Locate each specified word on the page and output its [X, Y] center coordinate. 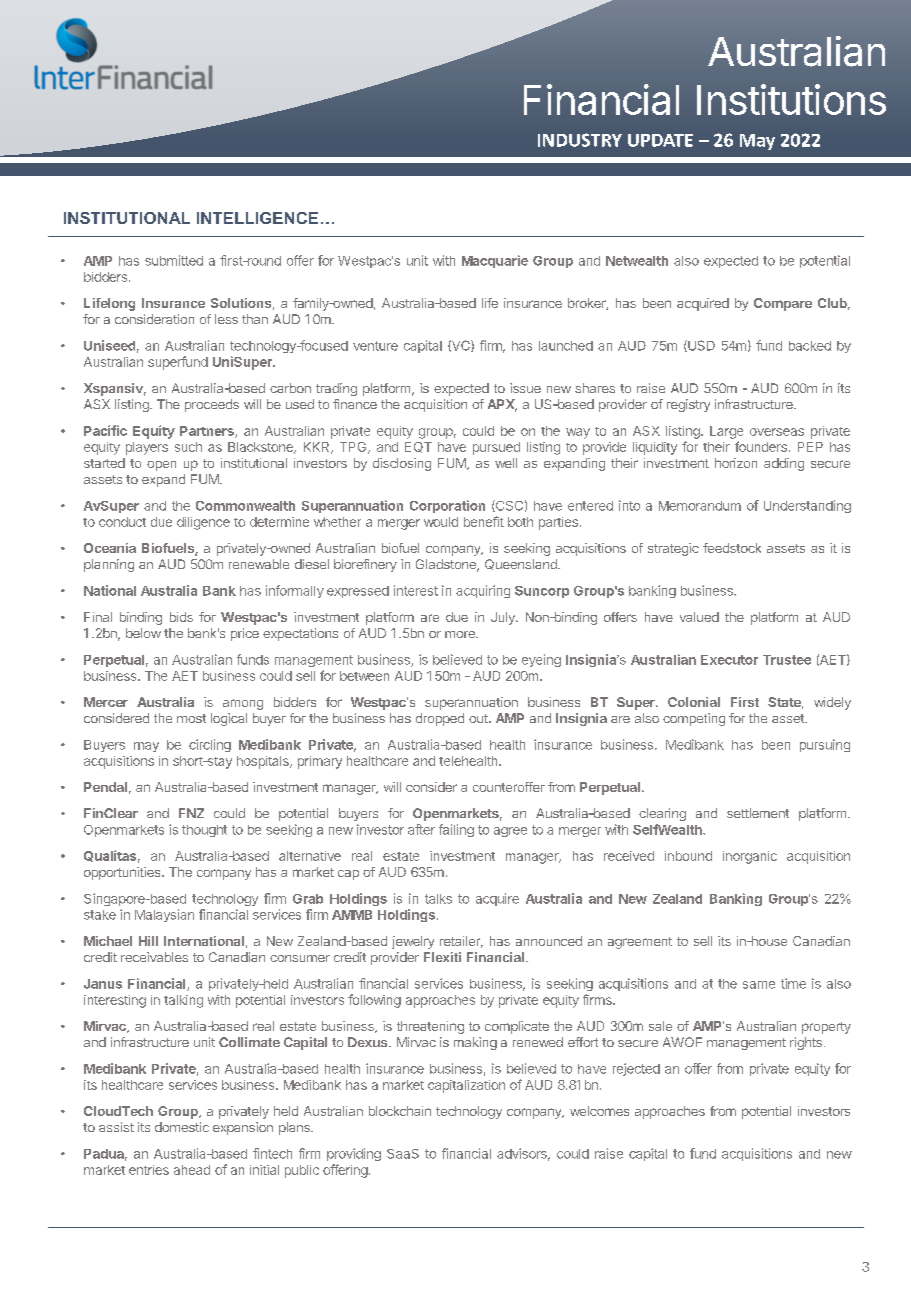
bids [181, 617]
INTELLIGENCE [257, 218]
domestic [182, 1127]
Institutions [791, 99]
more [461, 634]
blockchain [400, 1111]
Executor [729, 660]
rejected [636, 1069]
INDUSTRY [580, 140]
